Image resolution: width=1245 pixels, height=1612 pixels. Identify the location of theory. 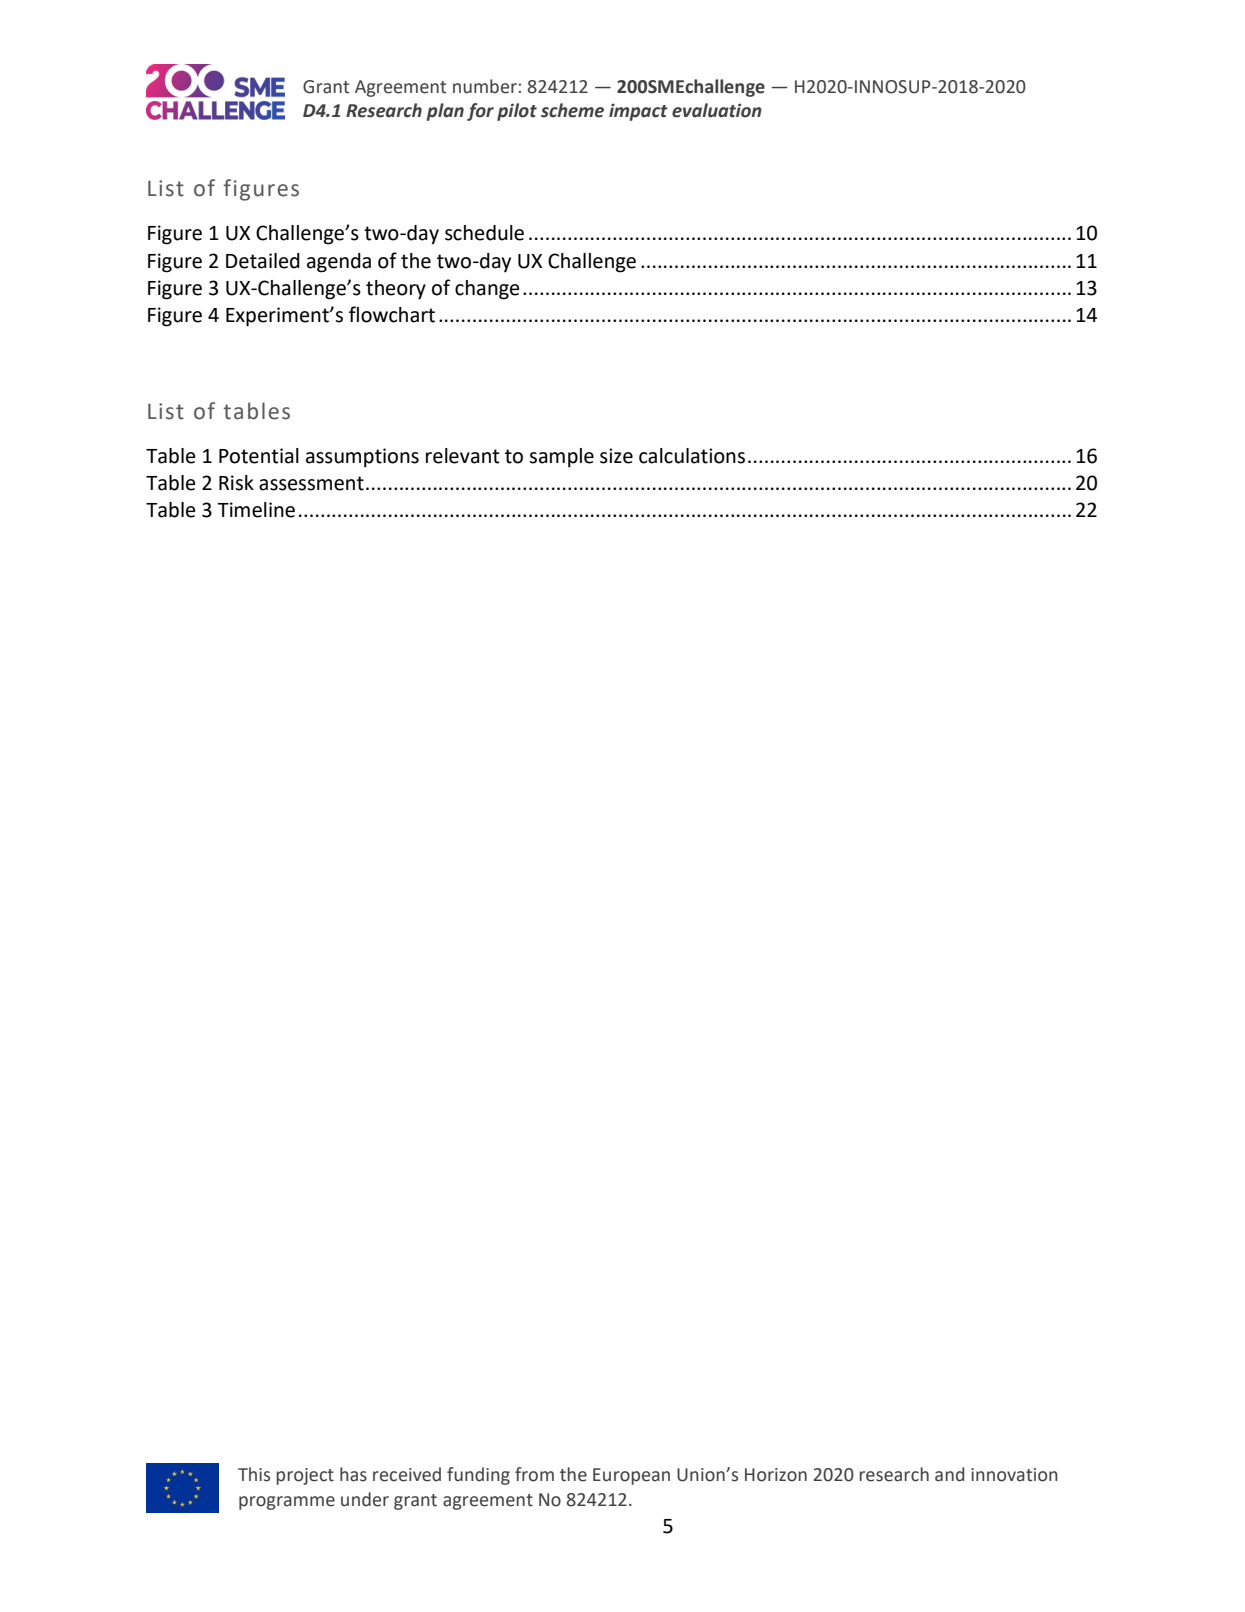
(396, 290).
